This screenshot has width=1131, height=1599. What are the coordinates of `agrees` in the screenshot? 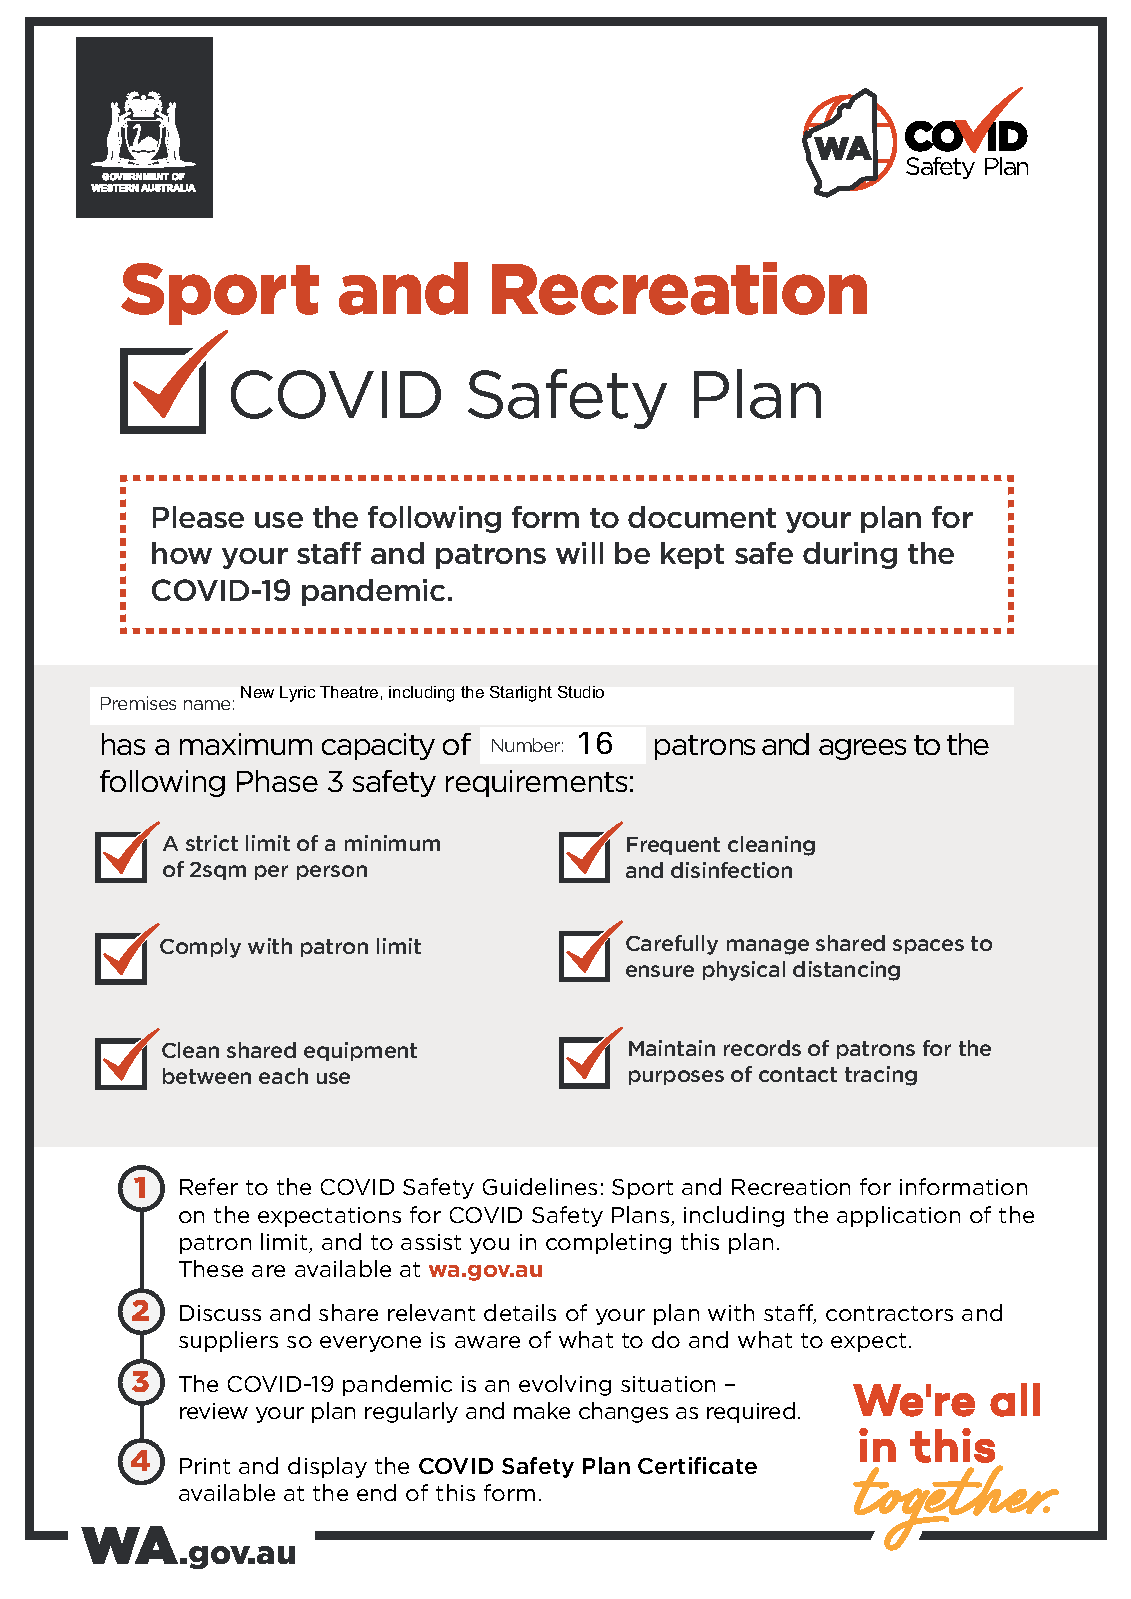 It's located at (862, 749).
